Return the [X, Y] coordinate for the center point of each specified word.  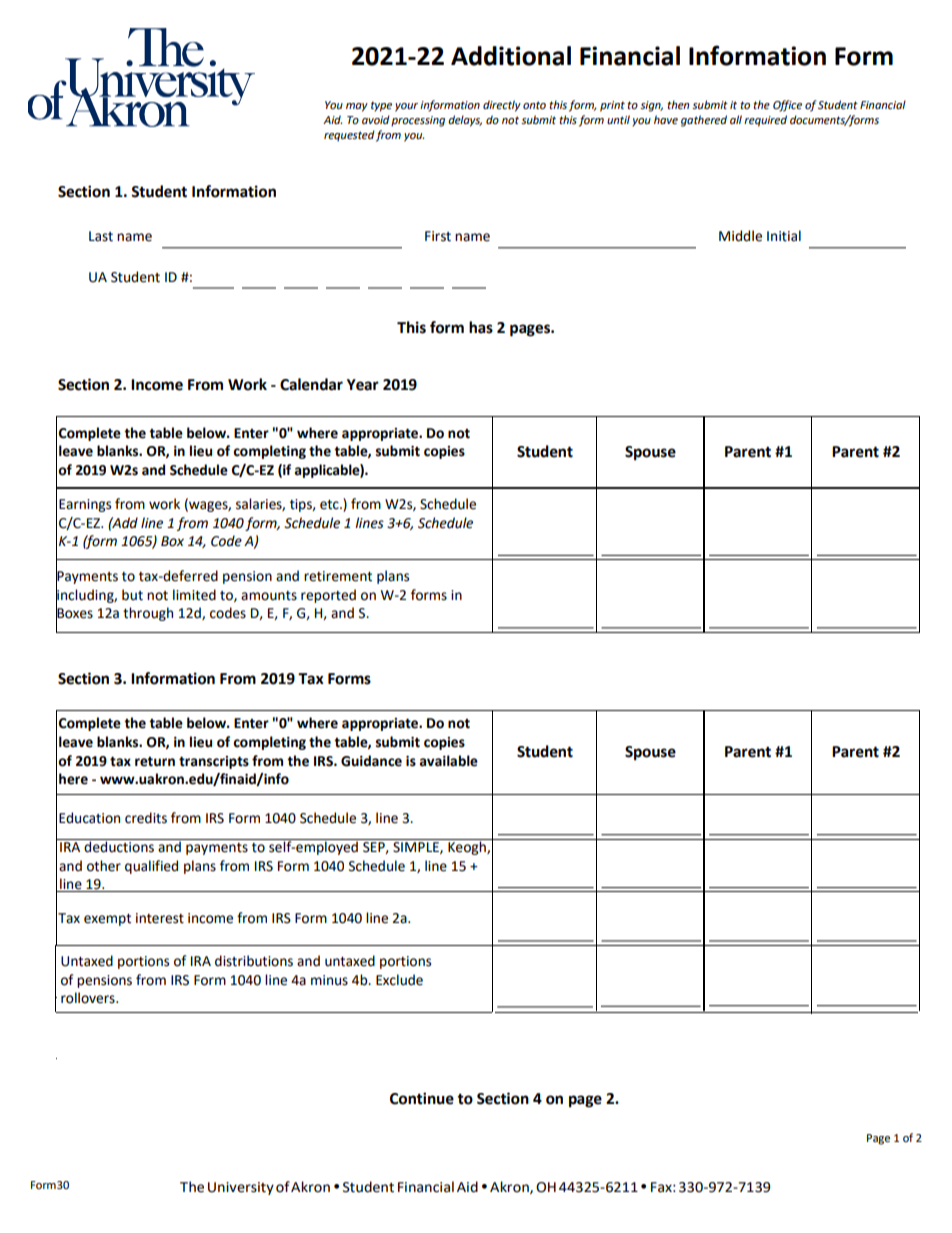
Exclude [399, 980]
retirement [338, 576]
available [449, 761]
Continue [422, 1098]
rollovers [89, 998]
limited [194, 595]
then [678, 105]
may [357, 107]
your [406, 107]
